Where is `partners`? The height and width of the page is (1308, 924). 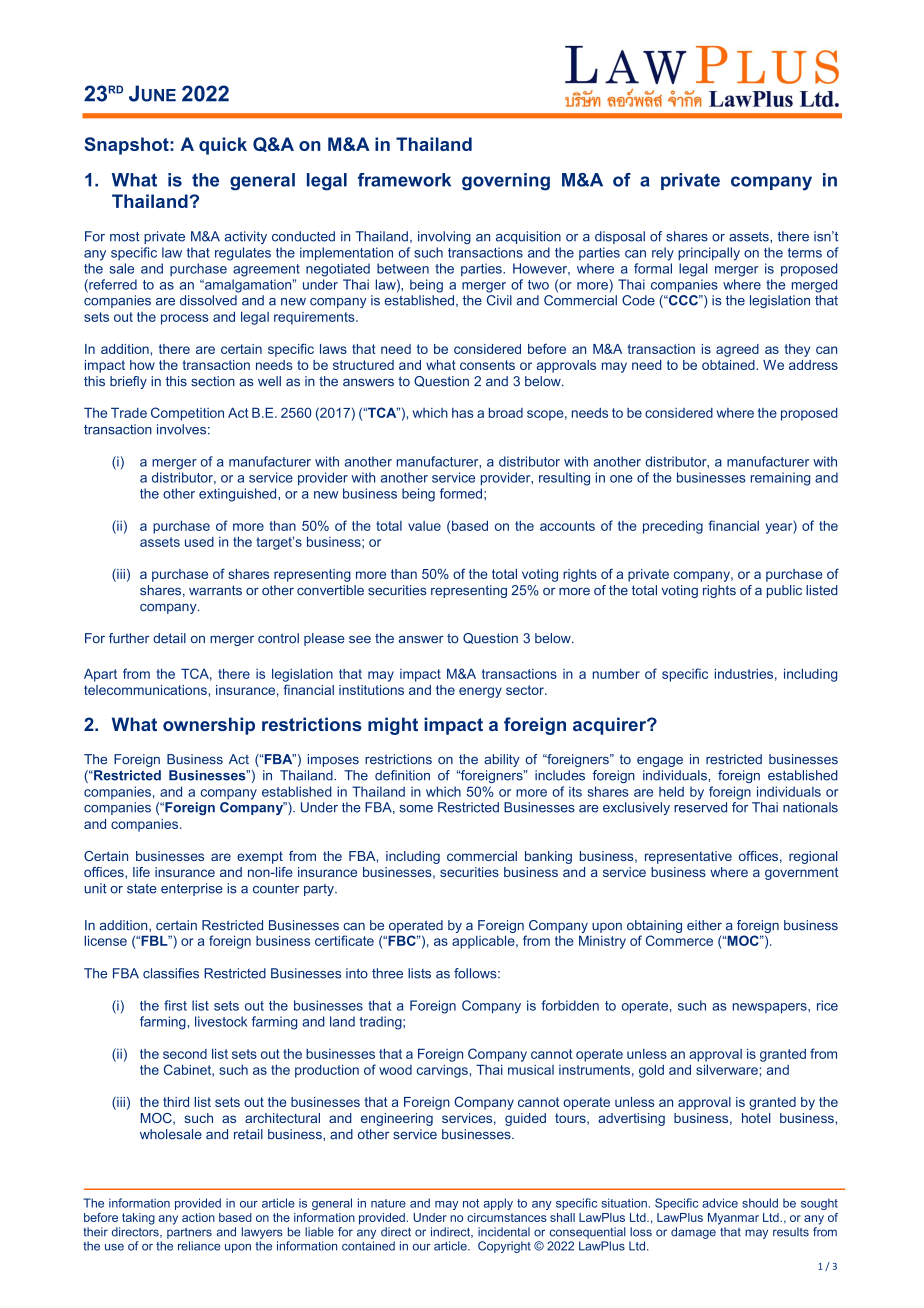 partners is located at coordinates (189, 1233).
